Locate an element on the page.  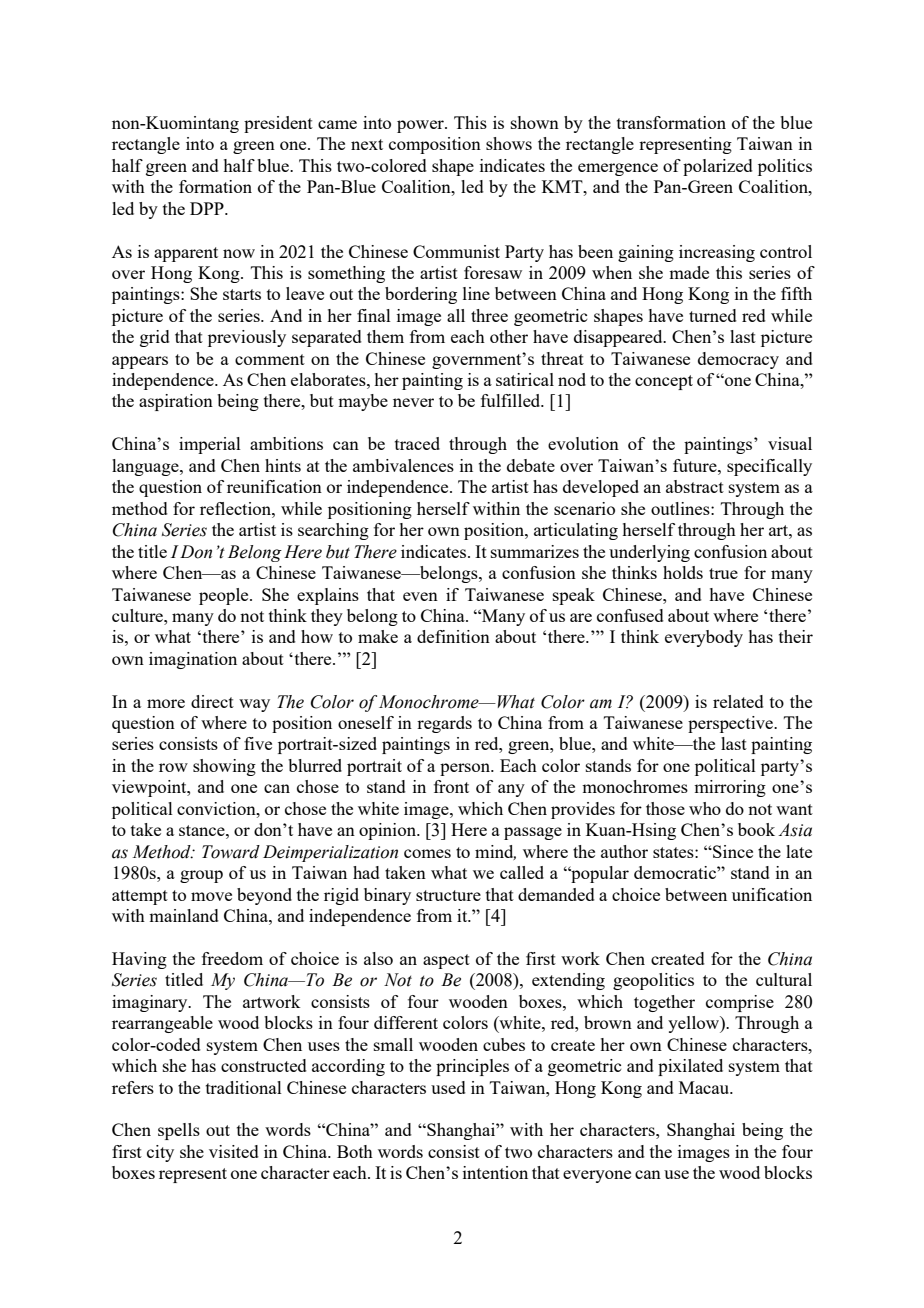
visited is located at coordinates (234, 1151).
